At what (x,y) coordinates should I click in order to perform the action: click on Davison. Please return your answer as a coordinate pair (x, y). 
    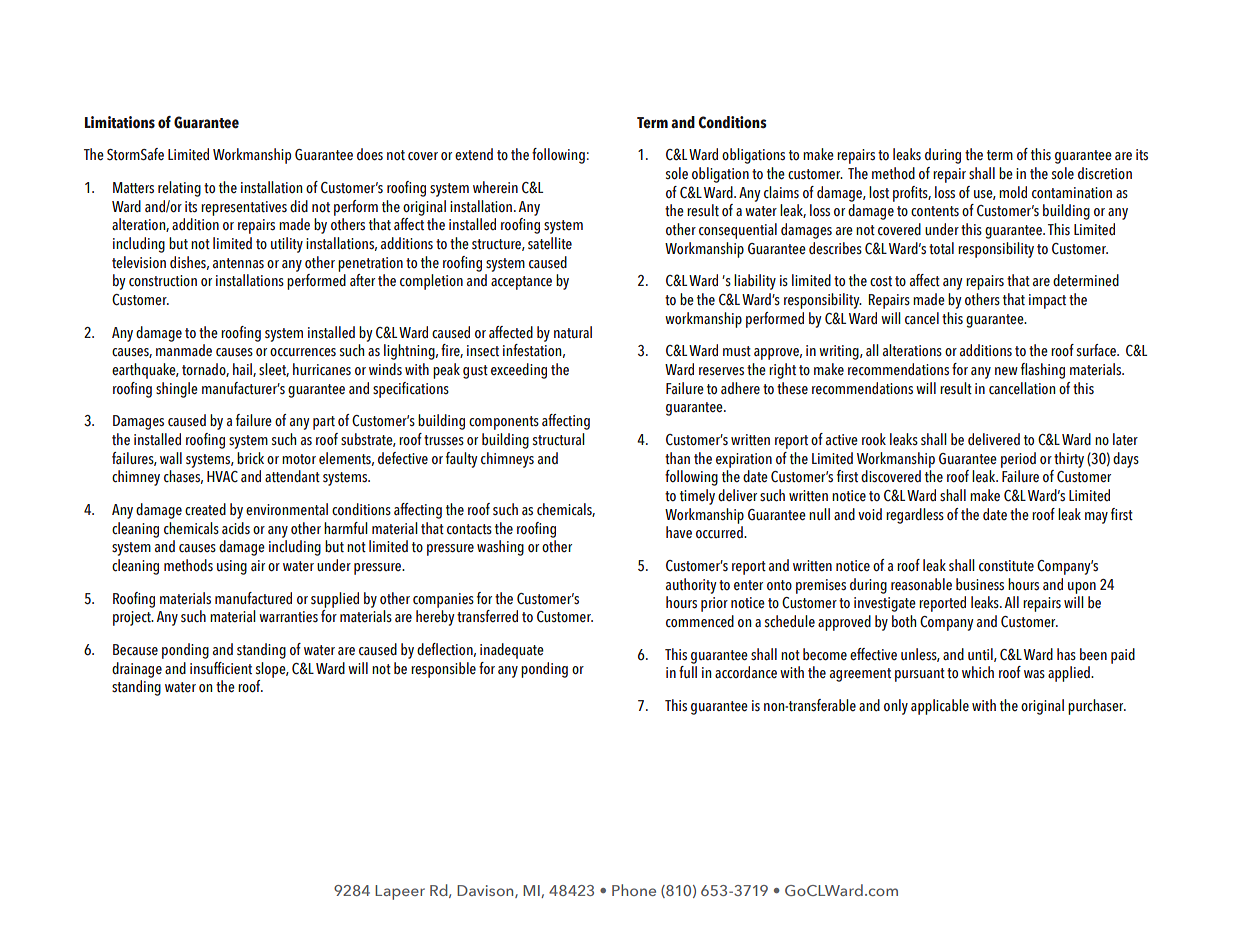
    Looking at the image, I should click on (486, 891).
